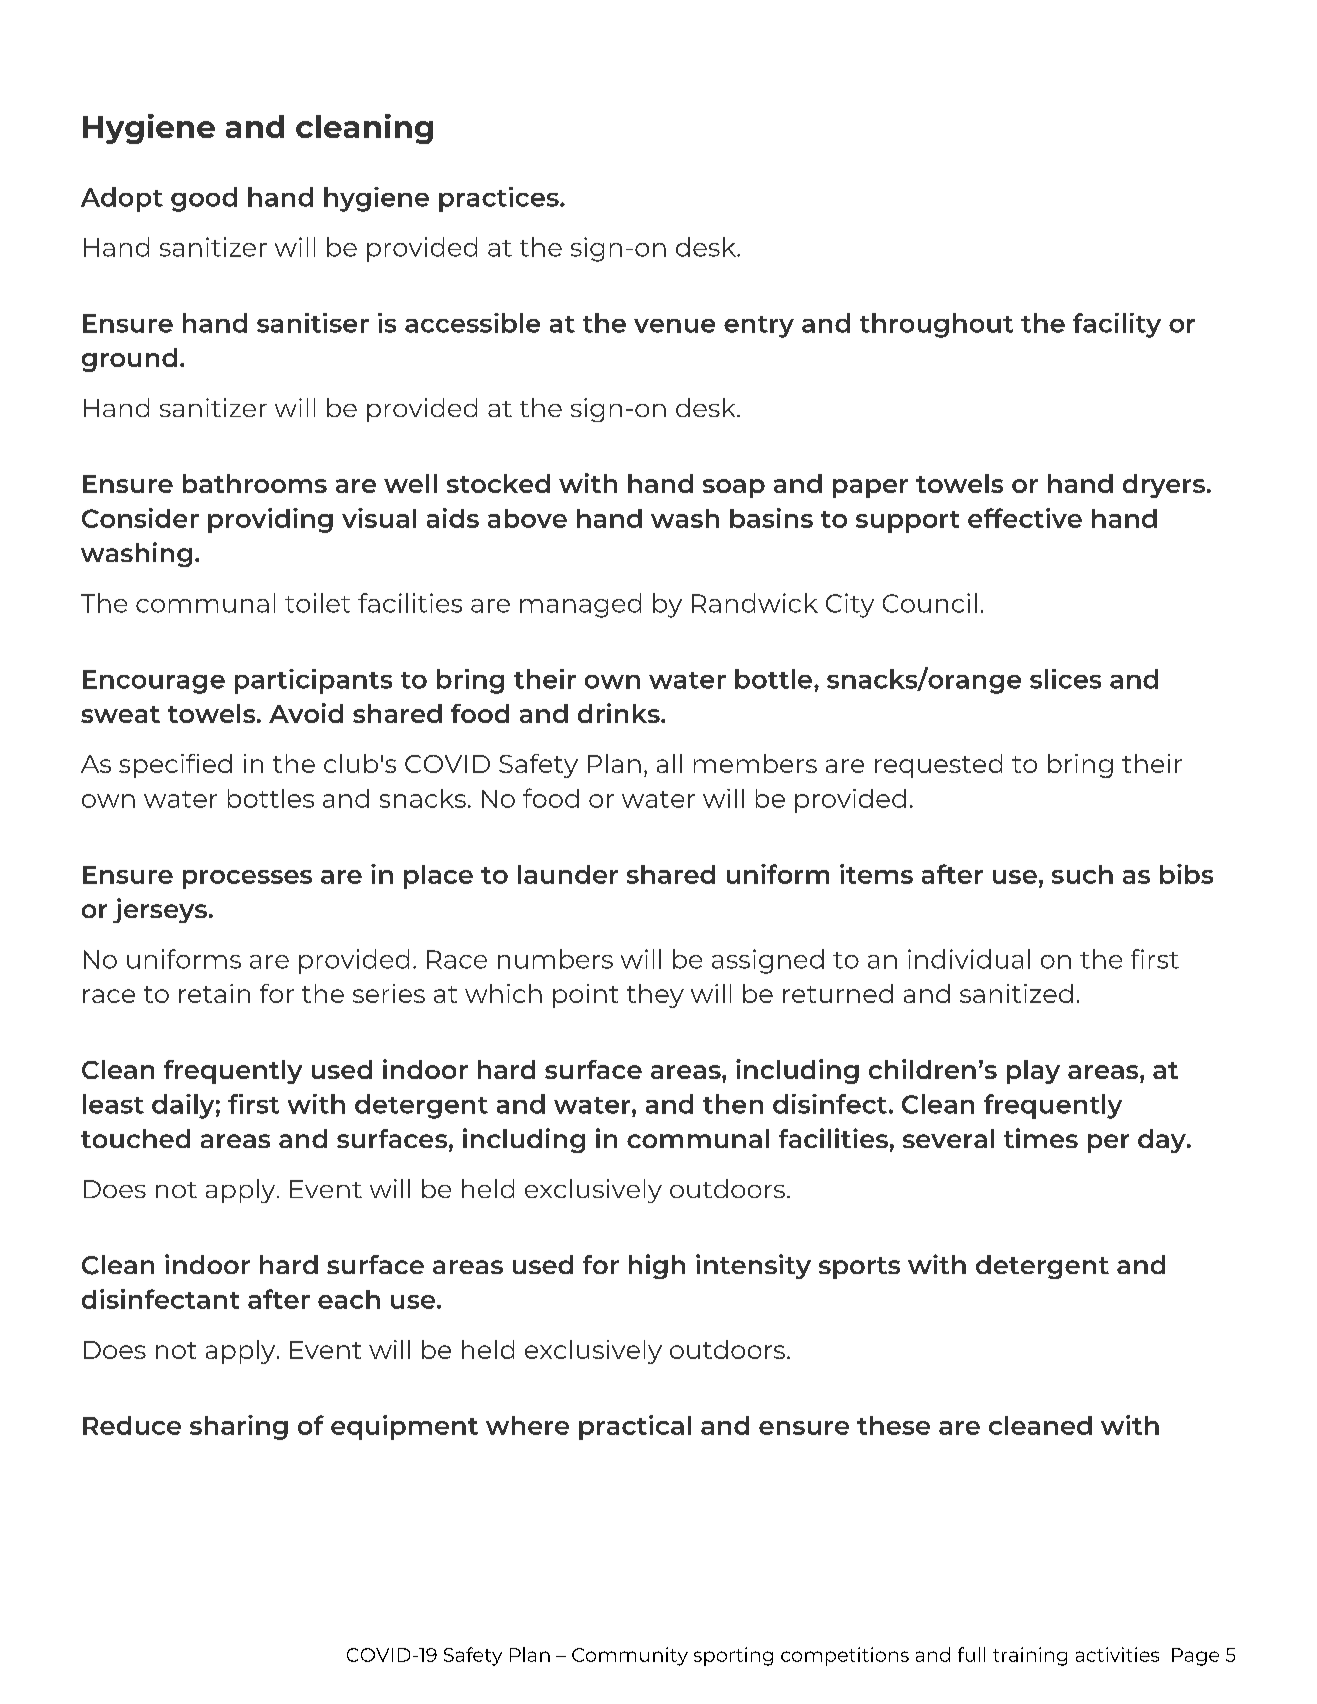 Image resolution: width=1317 pixels, height=1704 pixels. Describe the element at coordinates (239, 1427) in the screenshot. I see `sharing` at that location.
